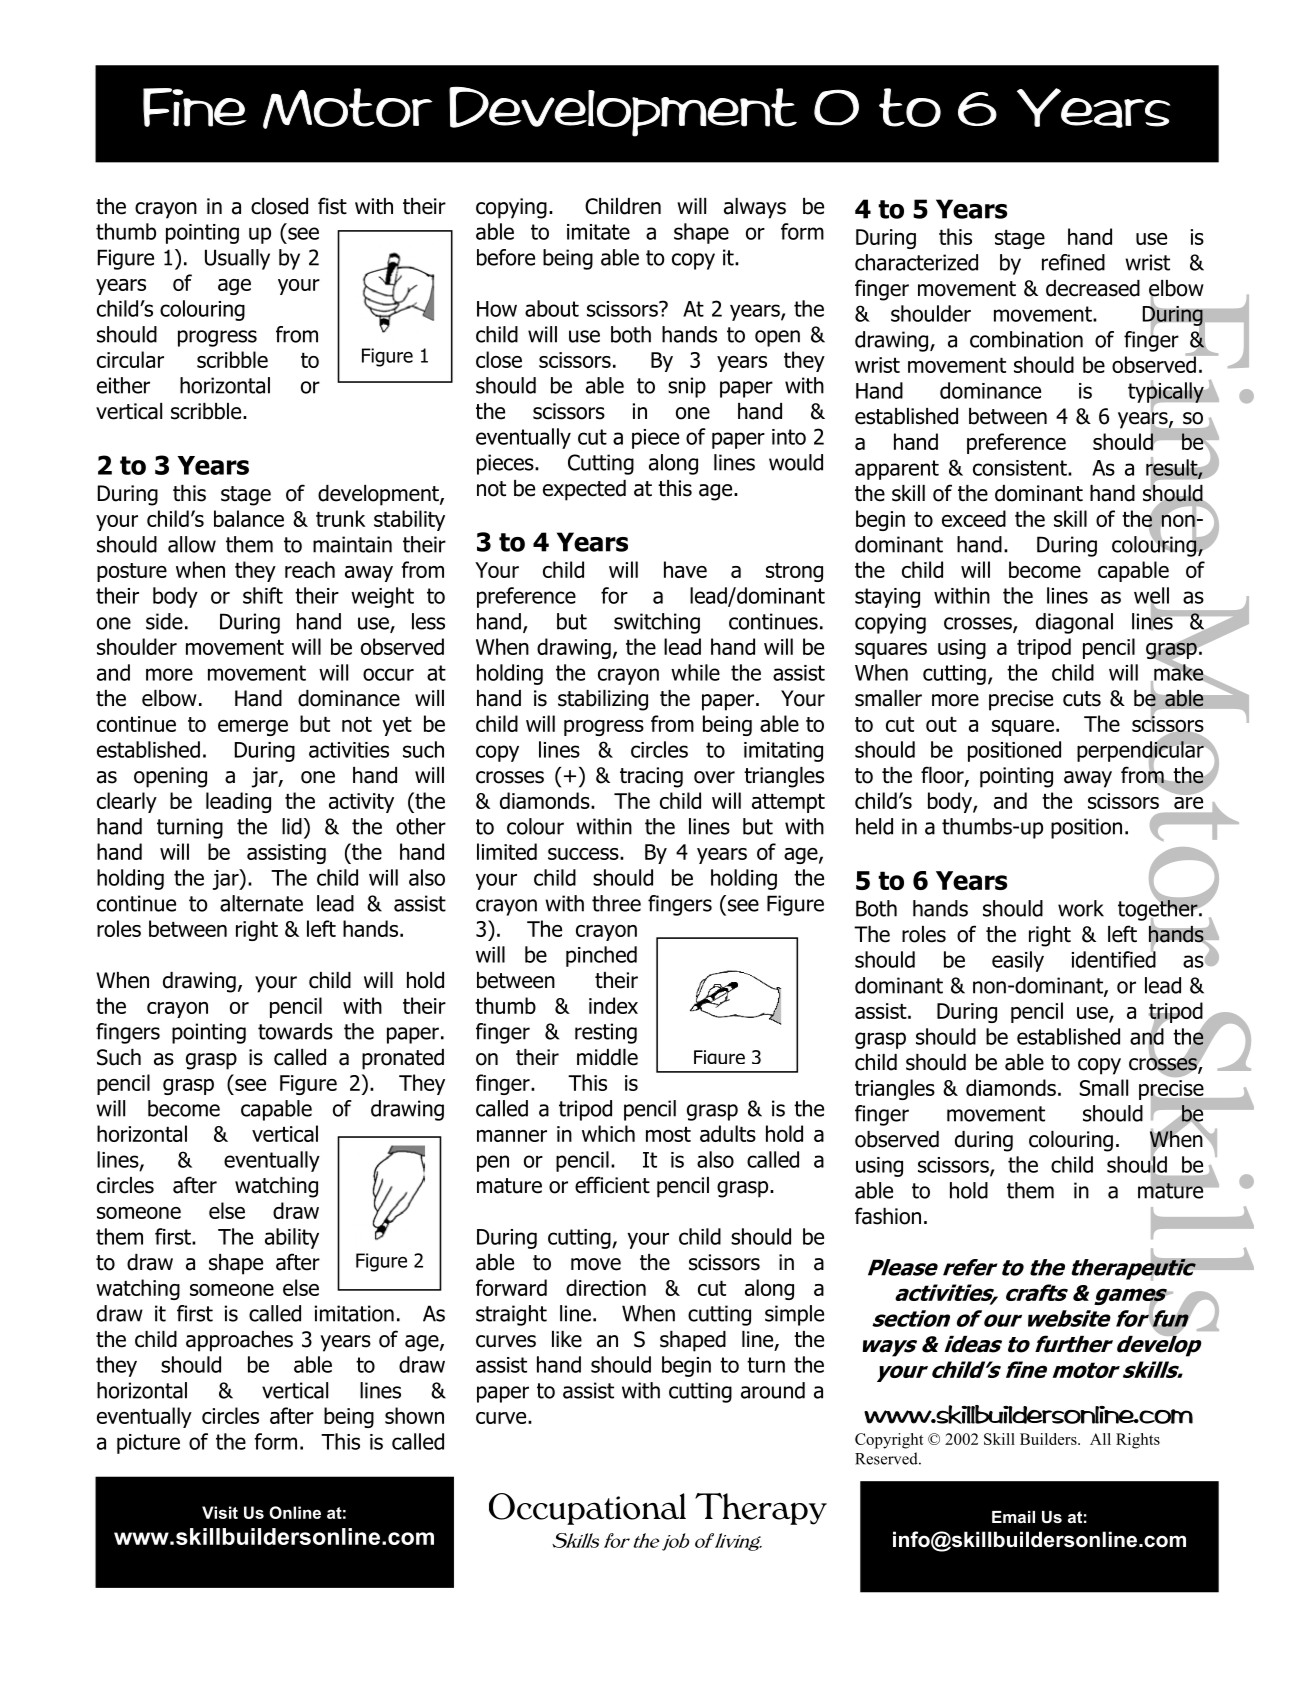 This document has width=1300, height=1682. Describe the element at coordinates (598, 232) in the document. I see `imitate` at that location.
